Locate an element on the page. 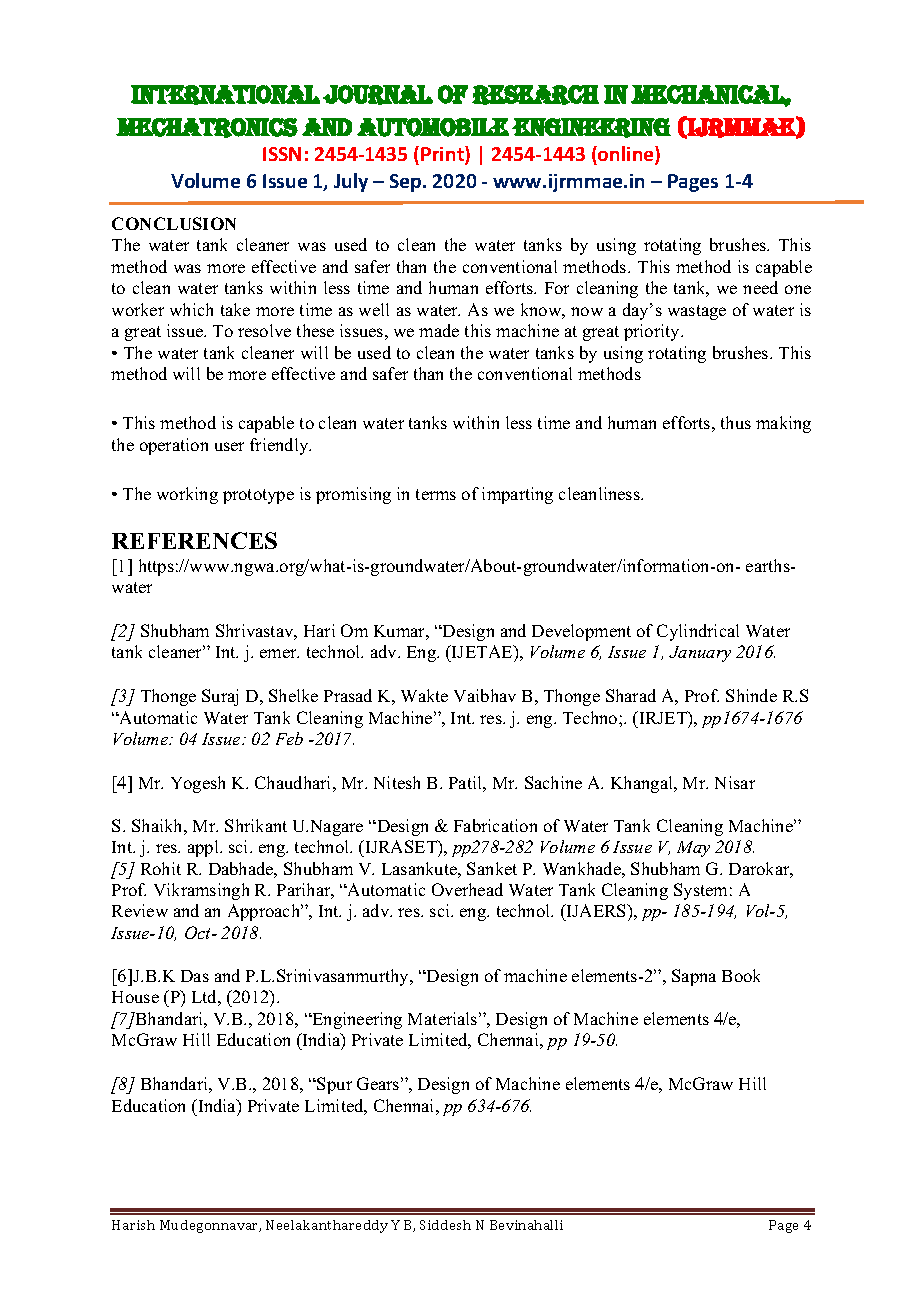 The height and width of the document is (1308, 924). May is located at coordinates (693, 849).
